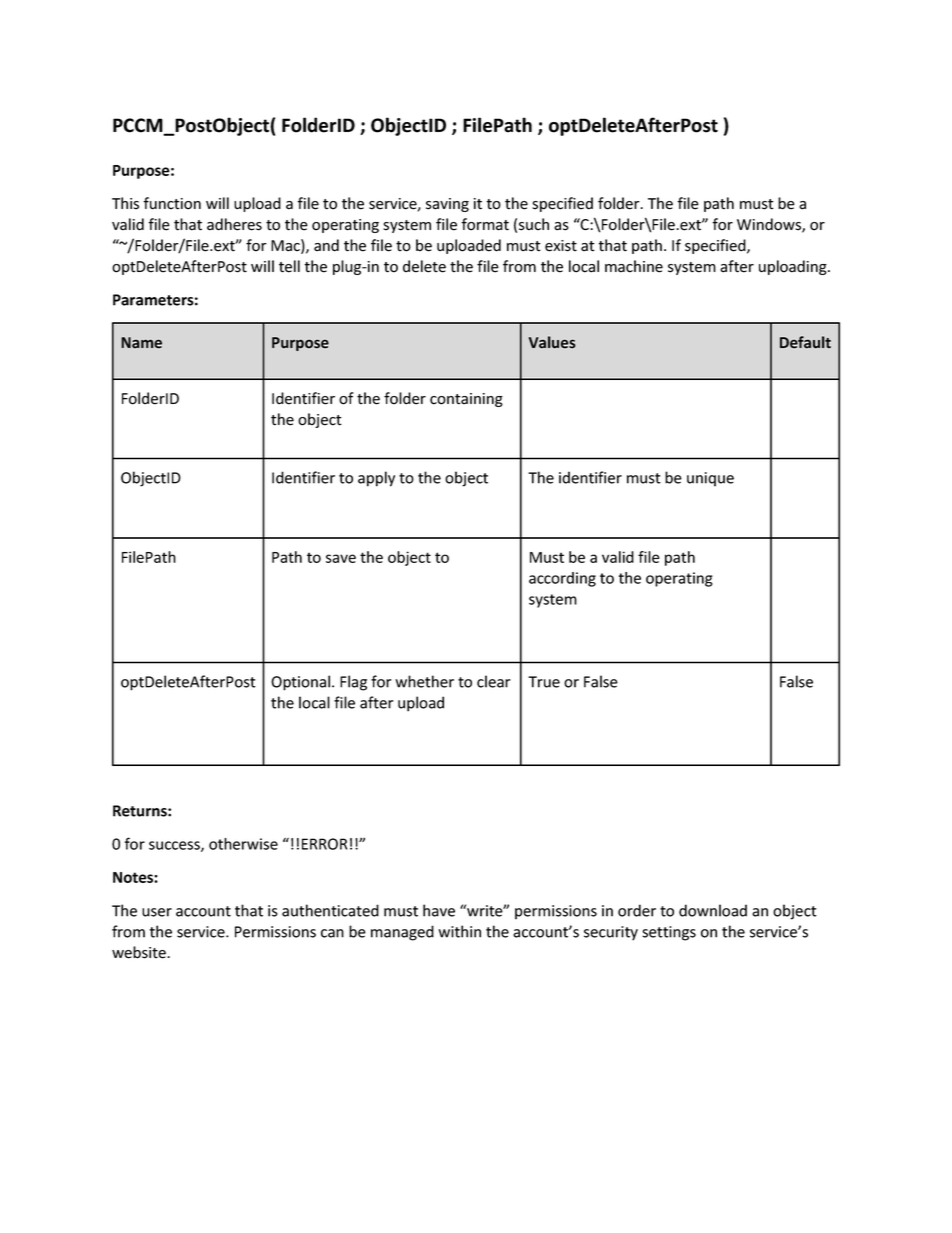  Describe the element at coordinates (562, 579) in the image. I see `according` at that location.
